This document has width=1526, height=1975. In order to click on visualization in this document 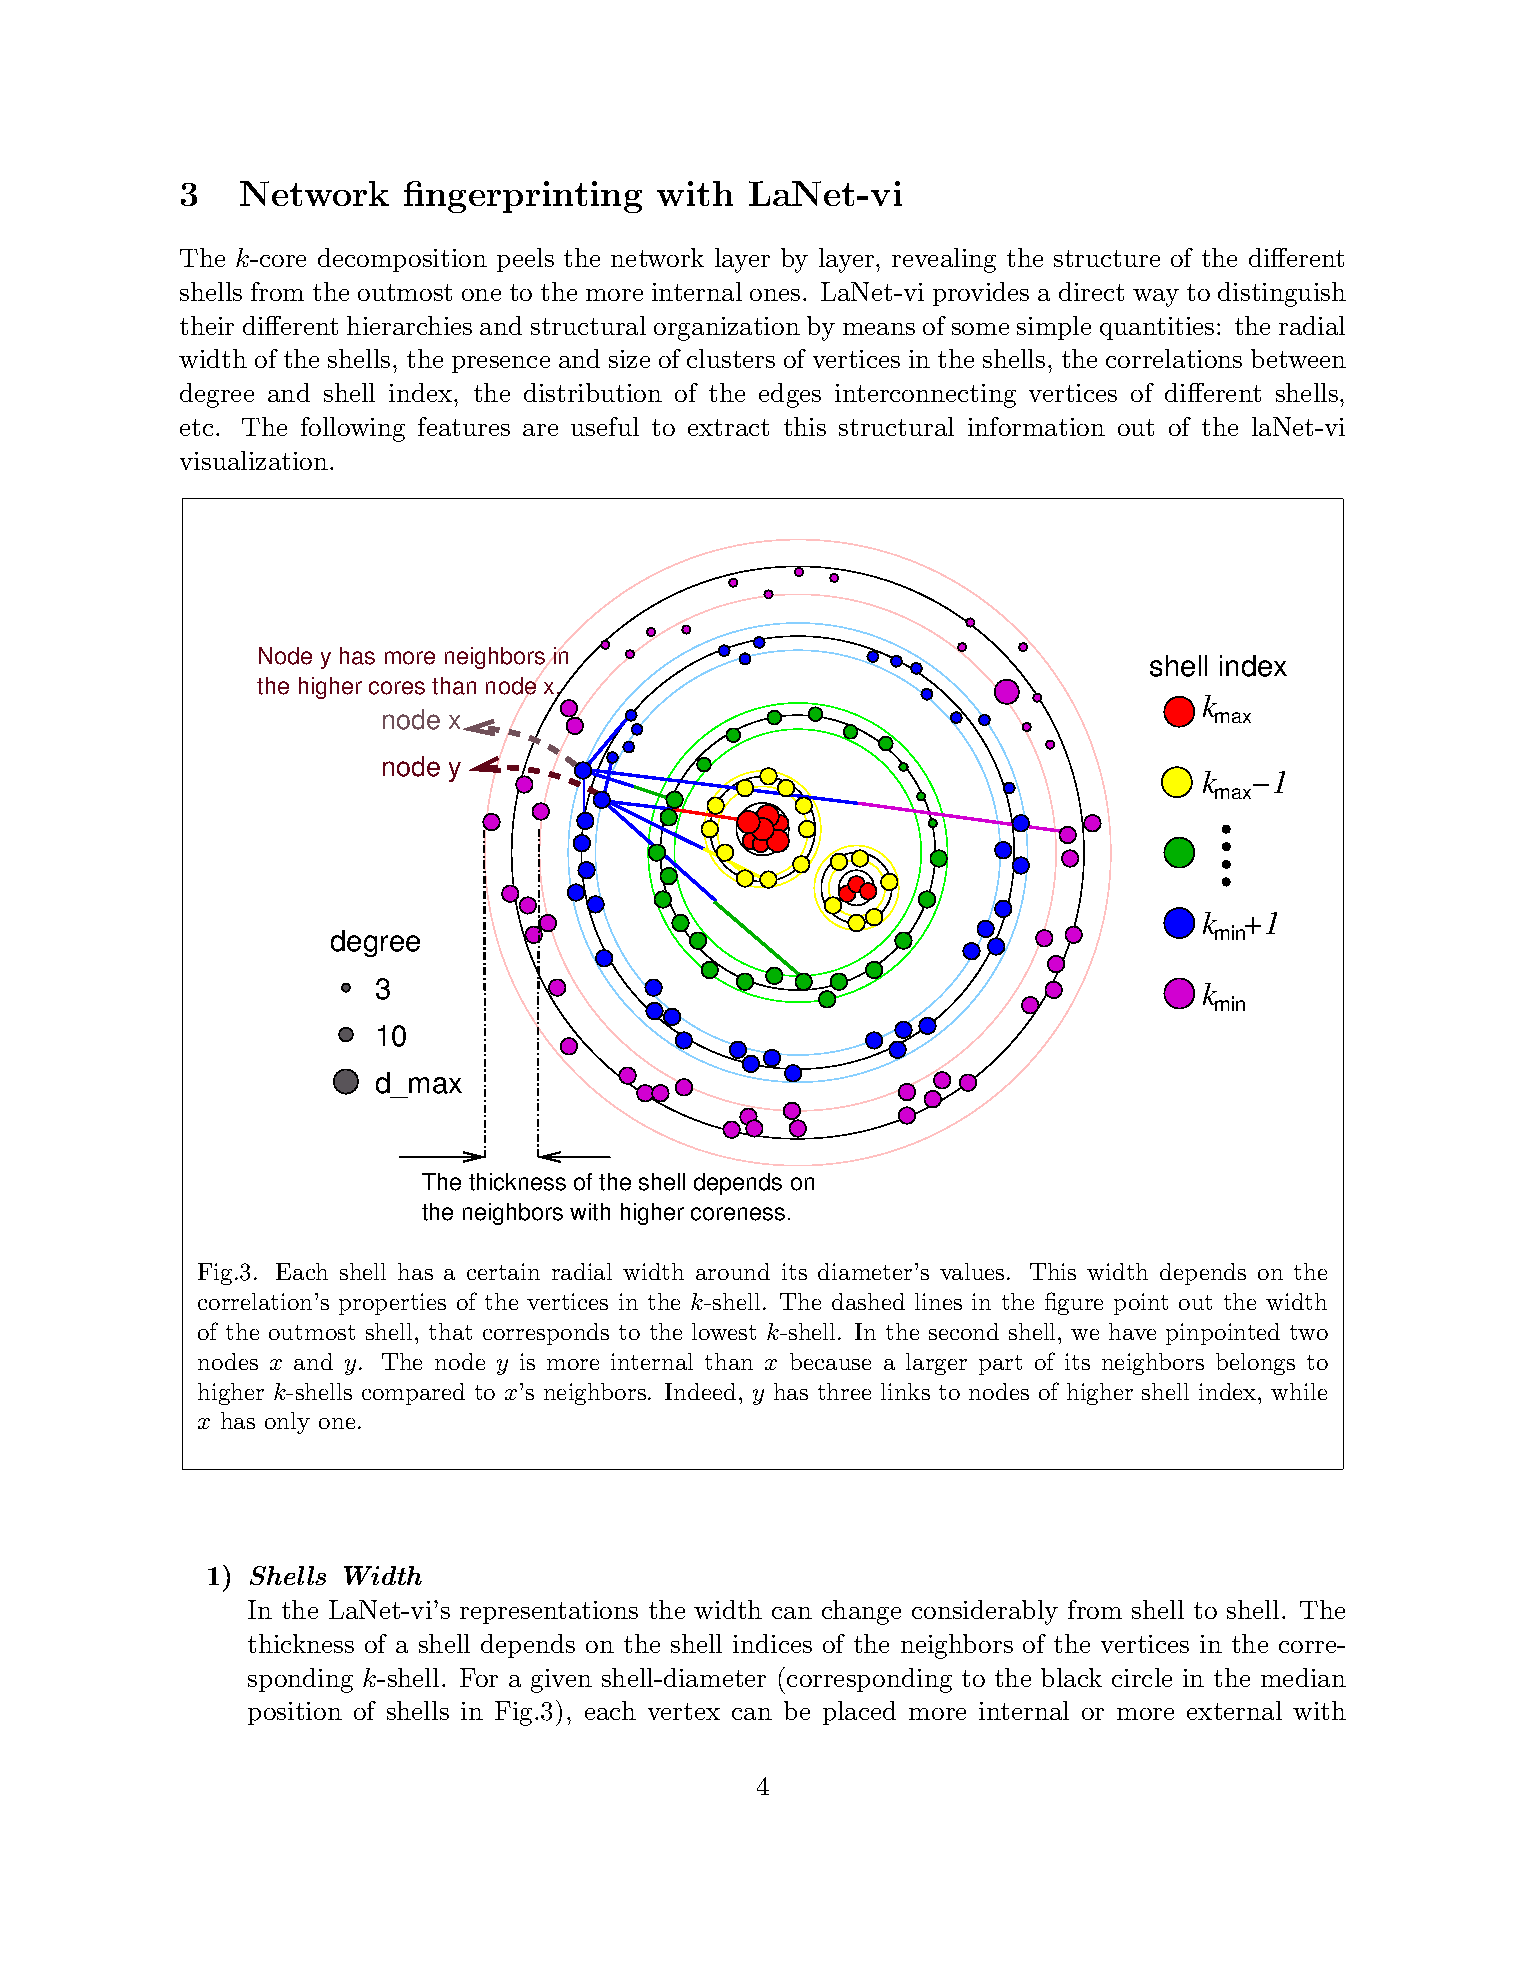, I will do `click(254, 460)`.
